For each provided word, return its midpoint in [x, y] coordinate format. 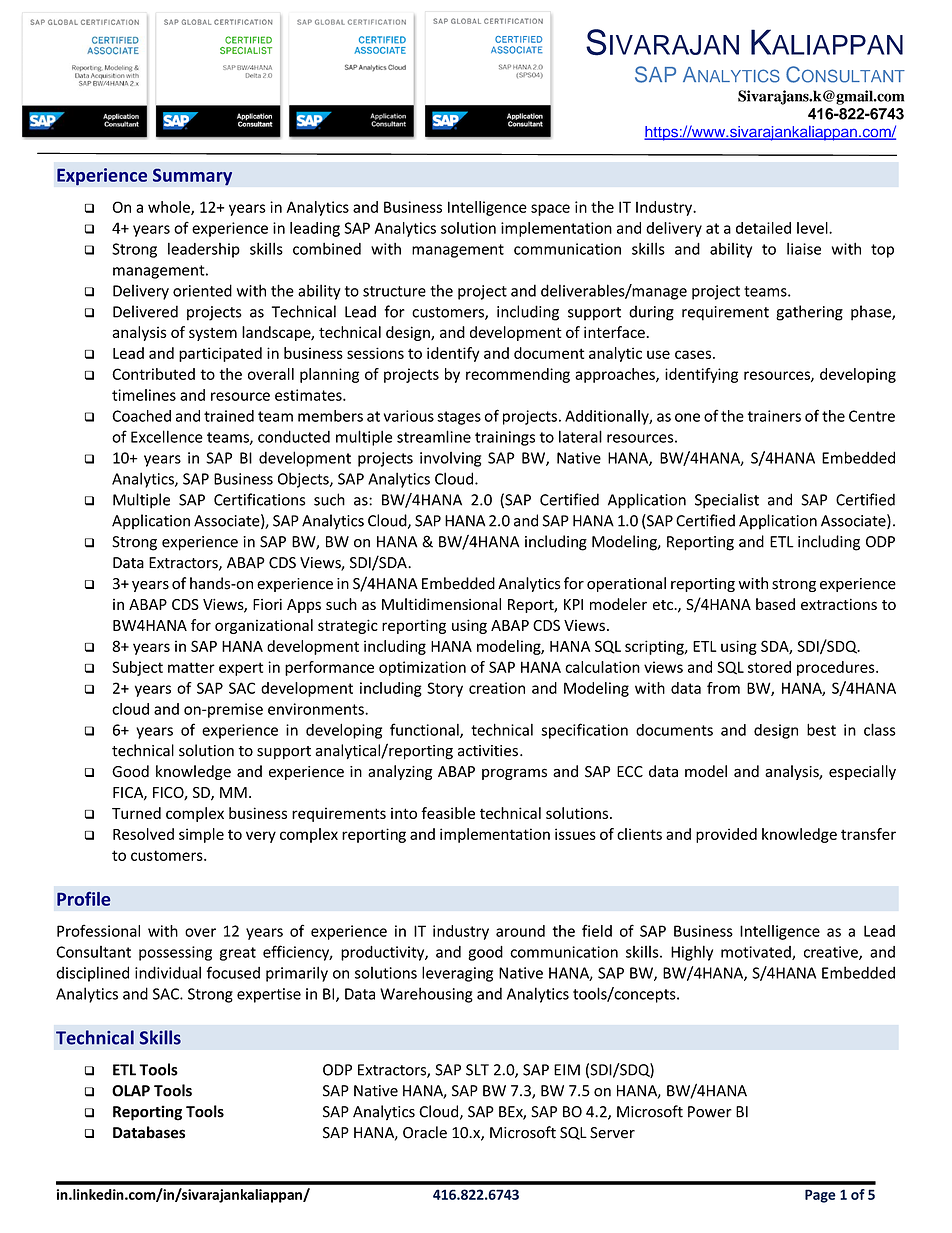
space [550, 210]
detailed [763, 228]
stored [769, 667]
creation [497, 688]
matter [191, 667]
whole [170, 208]
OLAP [131, 1091]
